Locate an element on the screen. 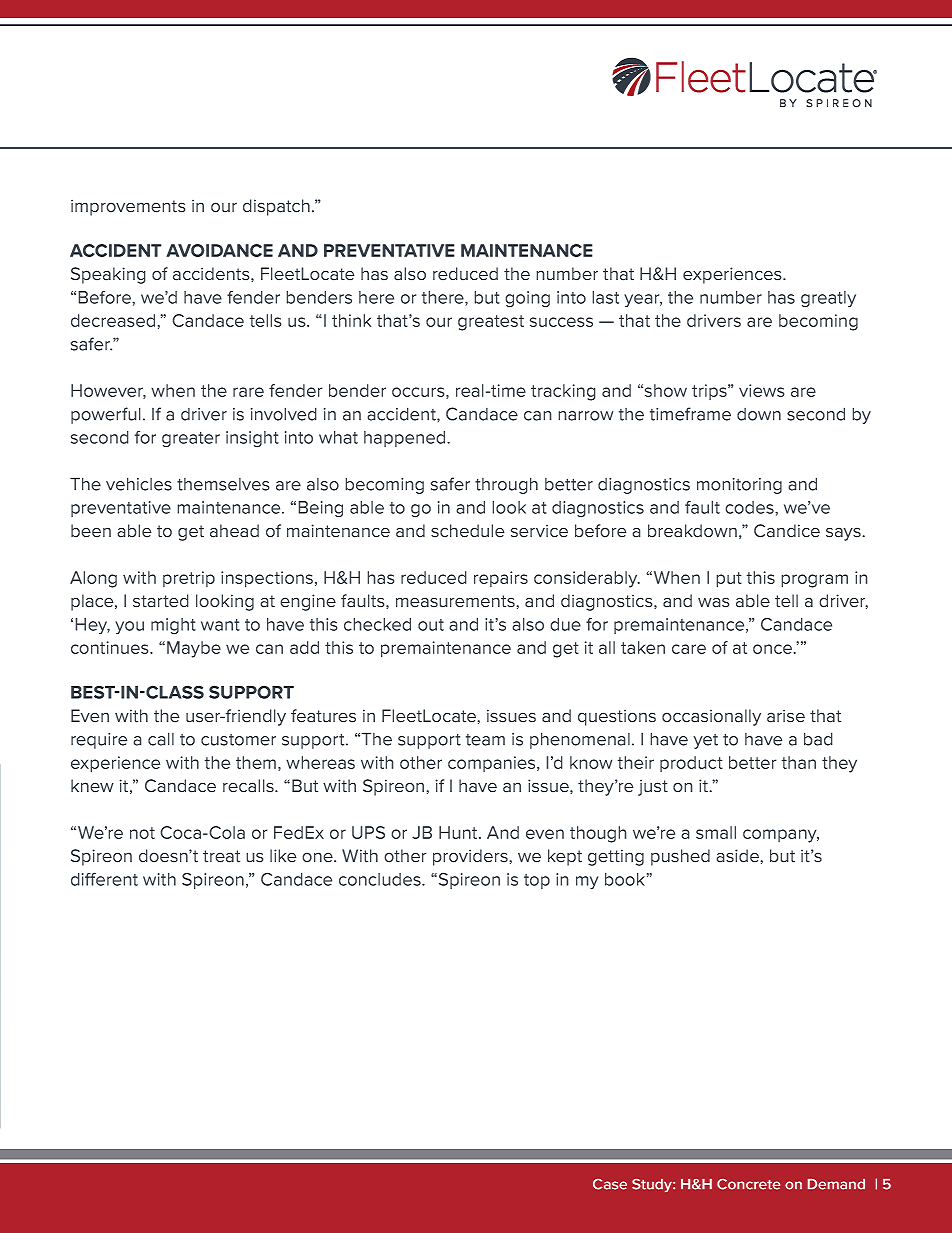  measurements is located at coordinates (456, 601).
